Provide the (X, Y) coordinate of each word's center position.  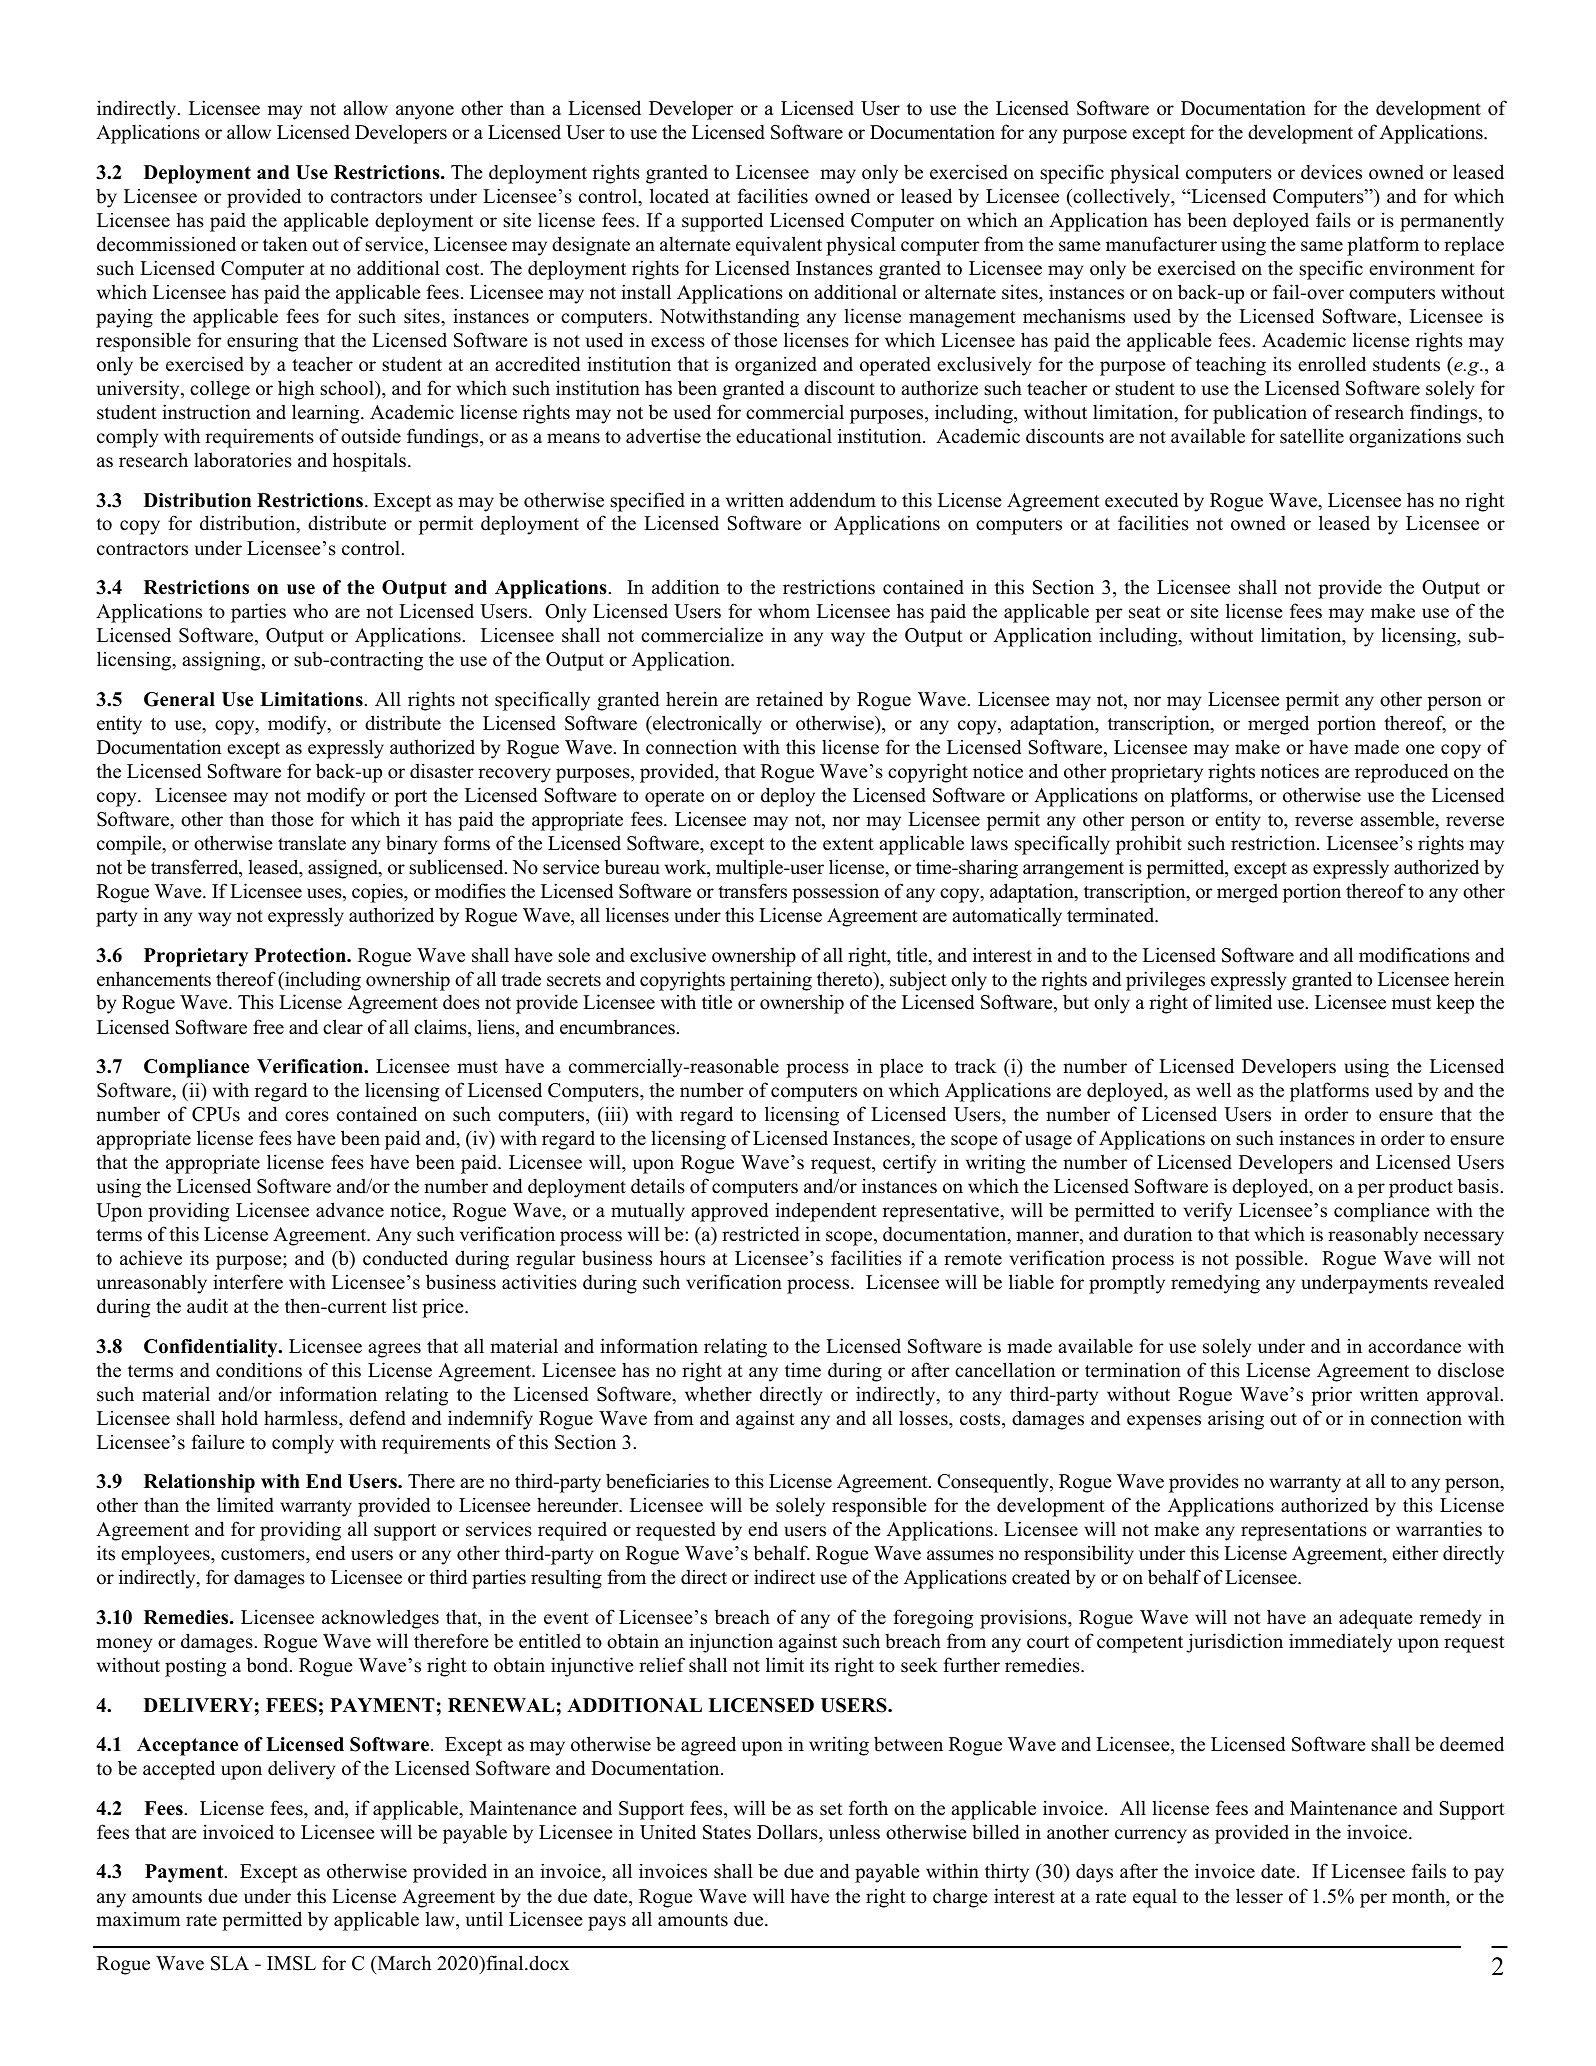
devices (1331, 172)
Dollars (788, 1832)
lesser (1259, 1896)
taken (285, 244)
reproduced (1401, 773)
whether (718, 1394)
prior (1331, 1396)
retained (789, 699)
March (403, 1963)
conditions (259, 1370)
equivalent (779, 246)
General (179, 699)
